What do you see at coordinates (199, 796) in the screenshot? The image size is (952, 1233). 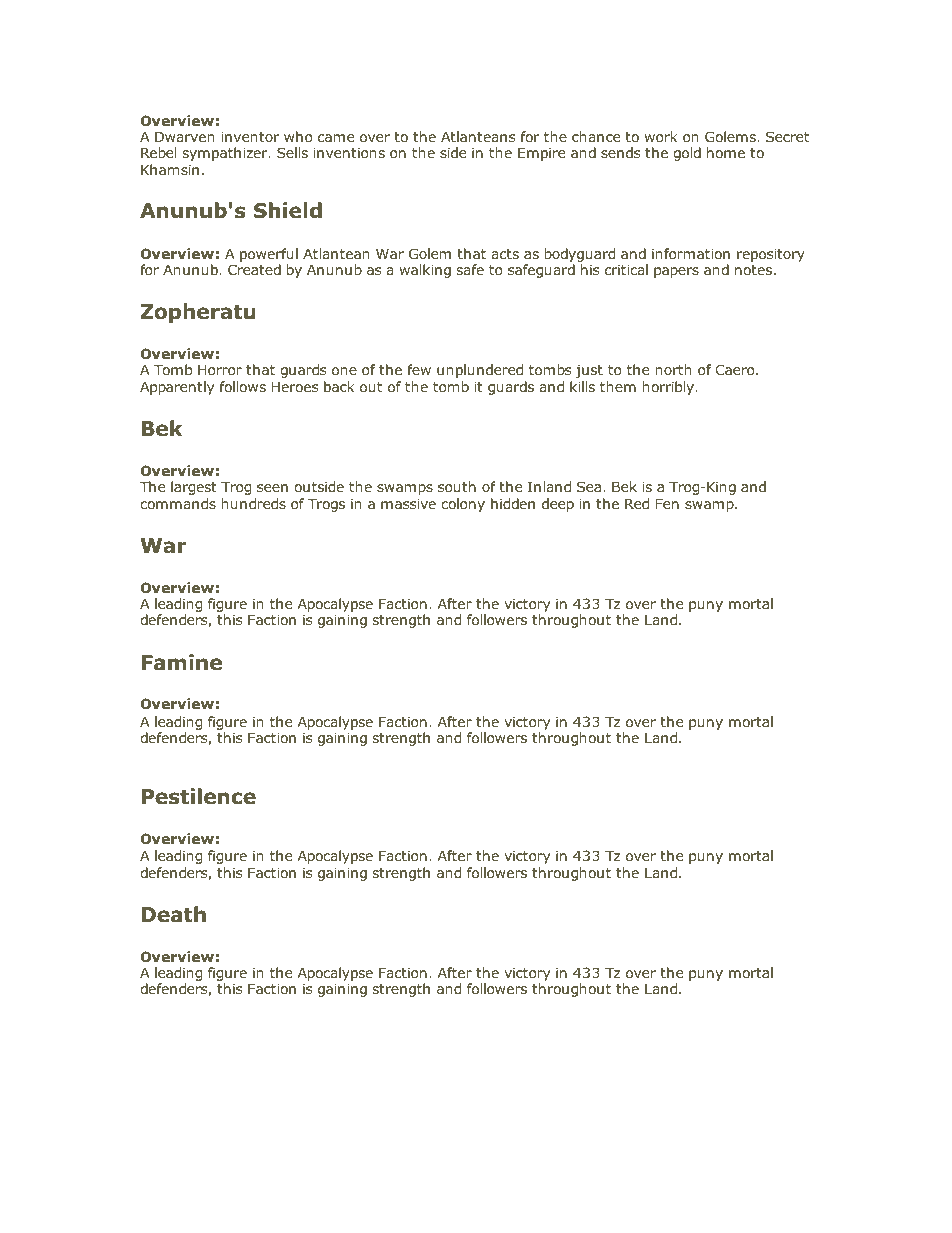 I see `Pestilence` at bounding box center [199, 796].
